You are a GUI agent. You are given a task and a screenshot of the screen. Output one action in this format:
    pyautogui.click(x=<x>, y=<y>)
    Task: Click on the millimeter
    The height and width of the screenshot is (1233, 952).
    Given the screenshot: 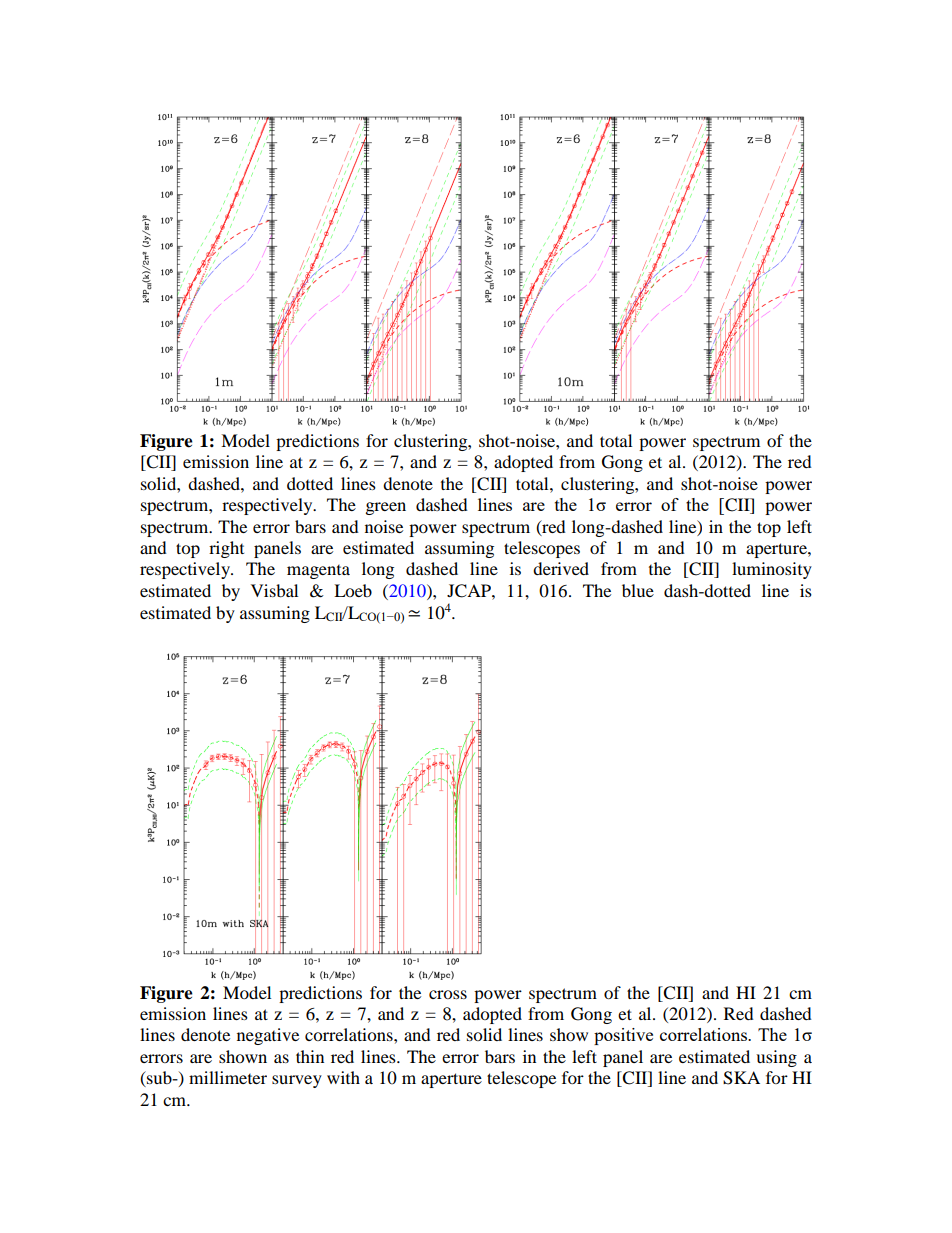 What is the action you would take?
    pyautogui.click(x=228, y=1077)
